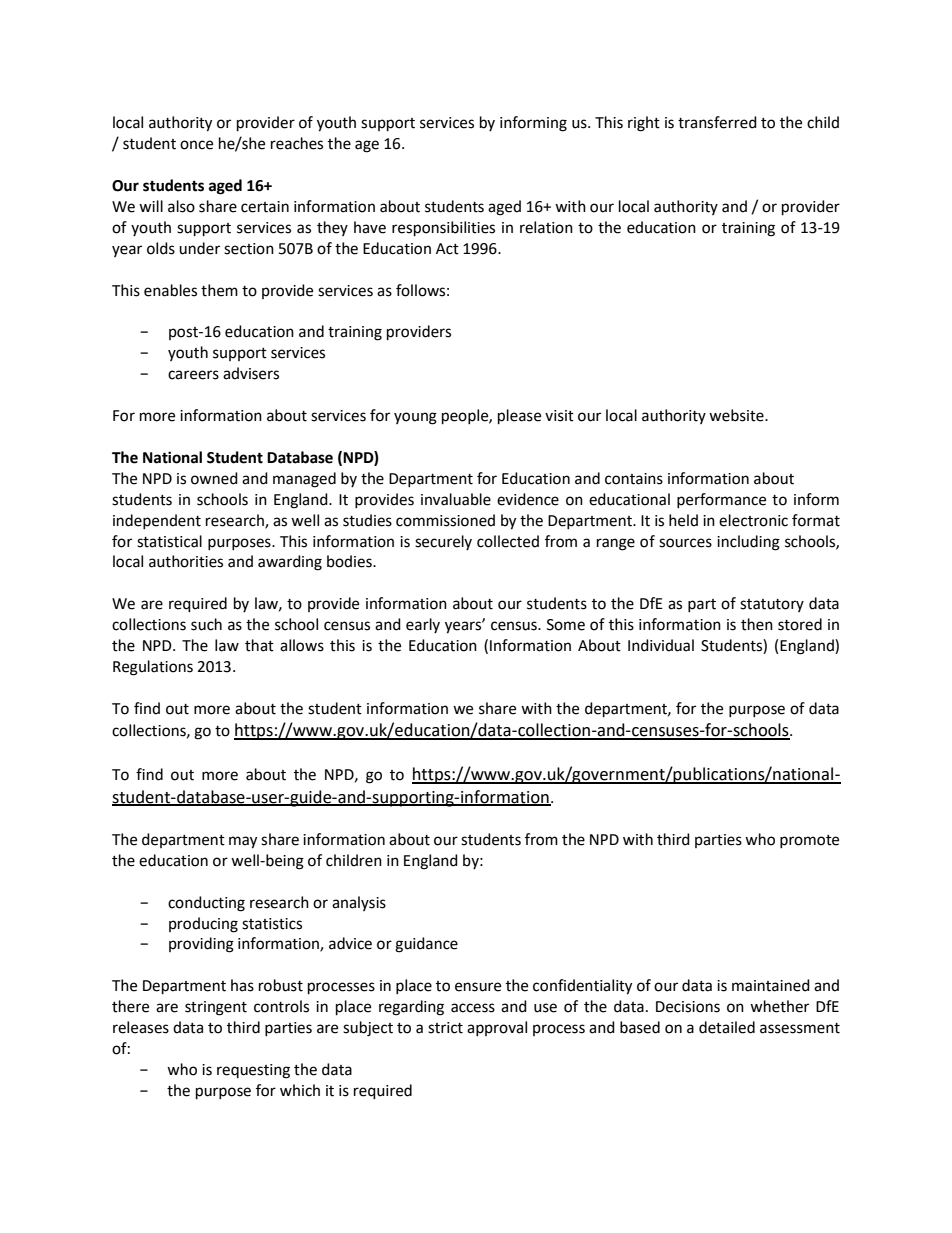  I want to click on requesting, so click(253, 1071).
